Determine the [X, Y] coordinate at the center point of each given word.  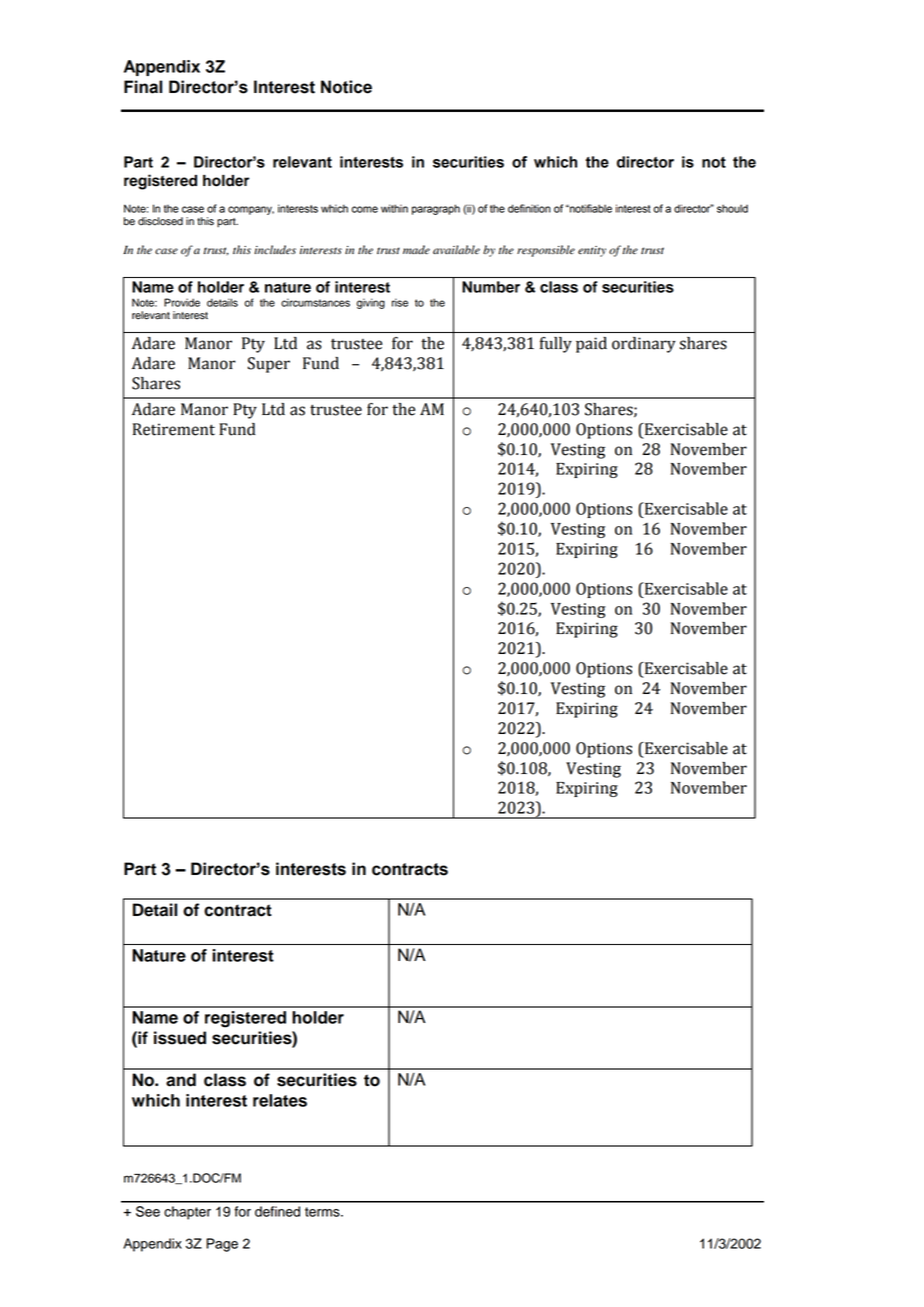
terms [323, 1212]
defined [277, 1211]
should [732, 208]
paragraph [436, 209]
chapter [187, 1213]
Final [143, 87]
